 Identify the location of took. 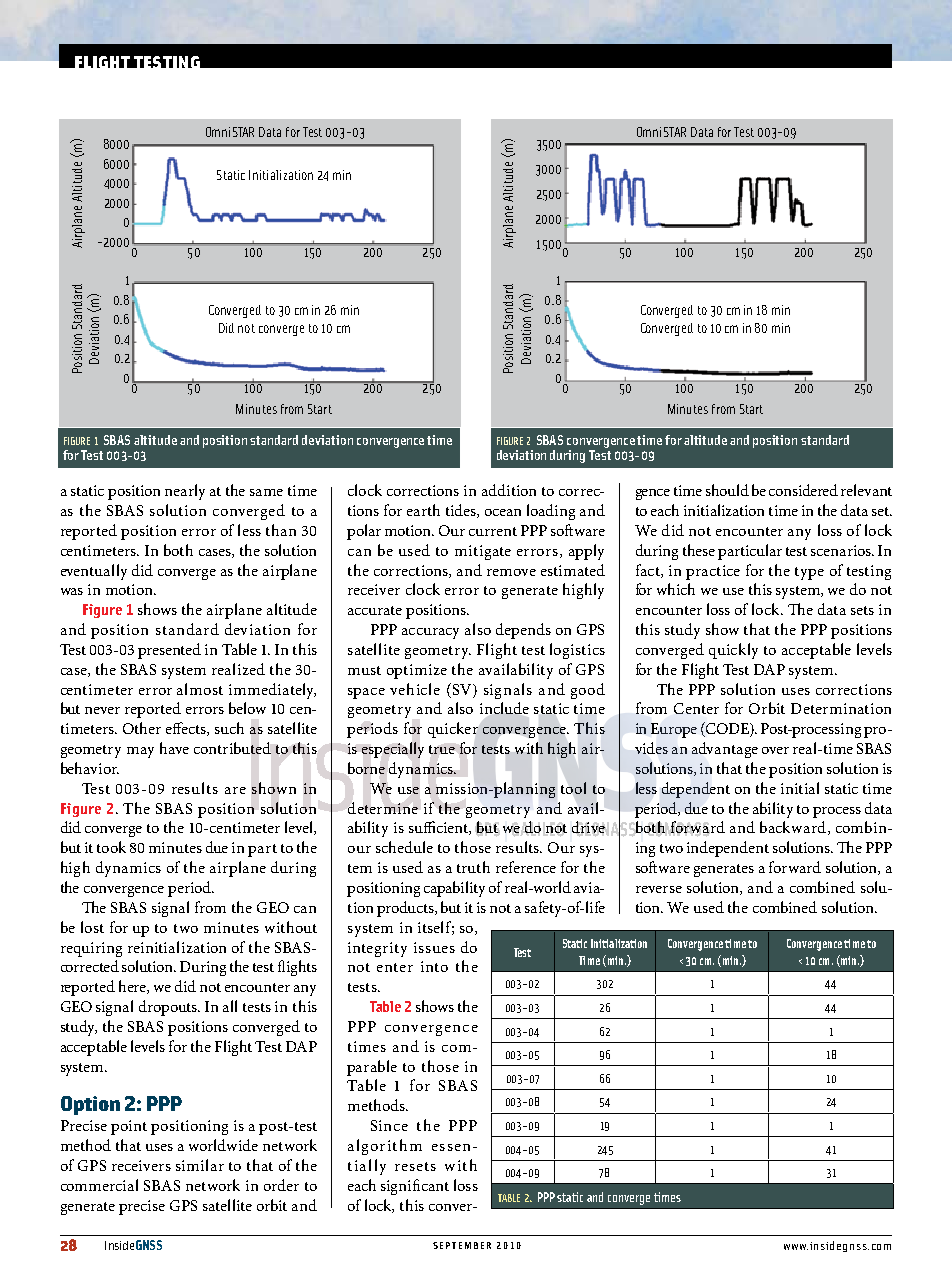
(111, 847).
